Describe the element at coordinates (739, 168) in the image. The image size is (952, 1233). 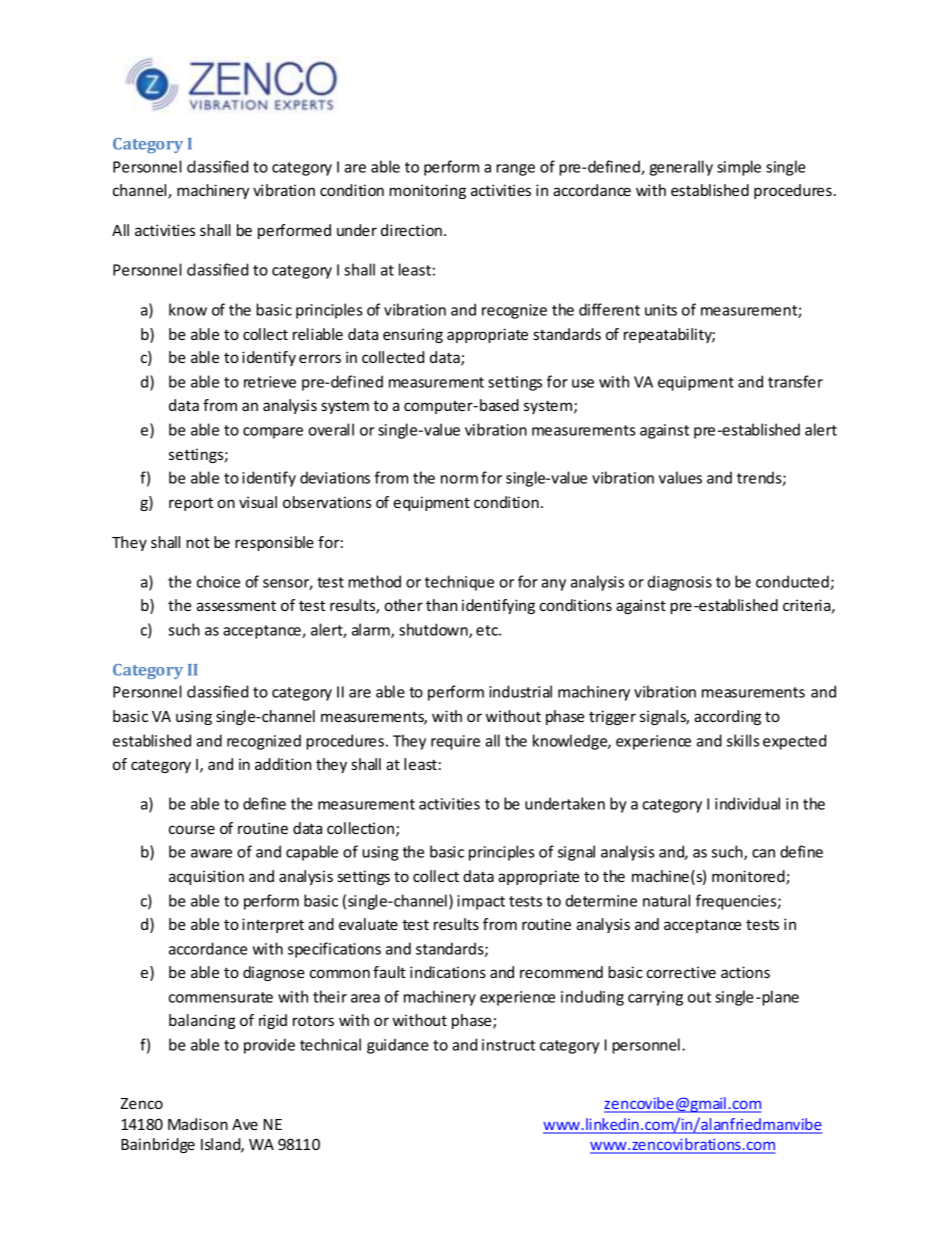
I see `simple` at that location.
